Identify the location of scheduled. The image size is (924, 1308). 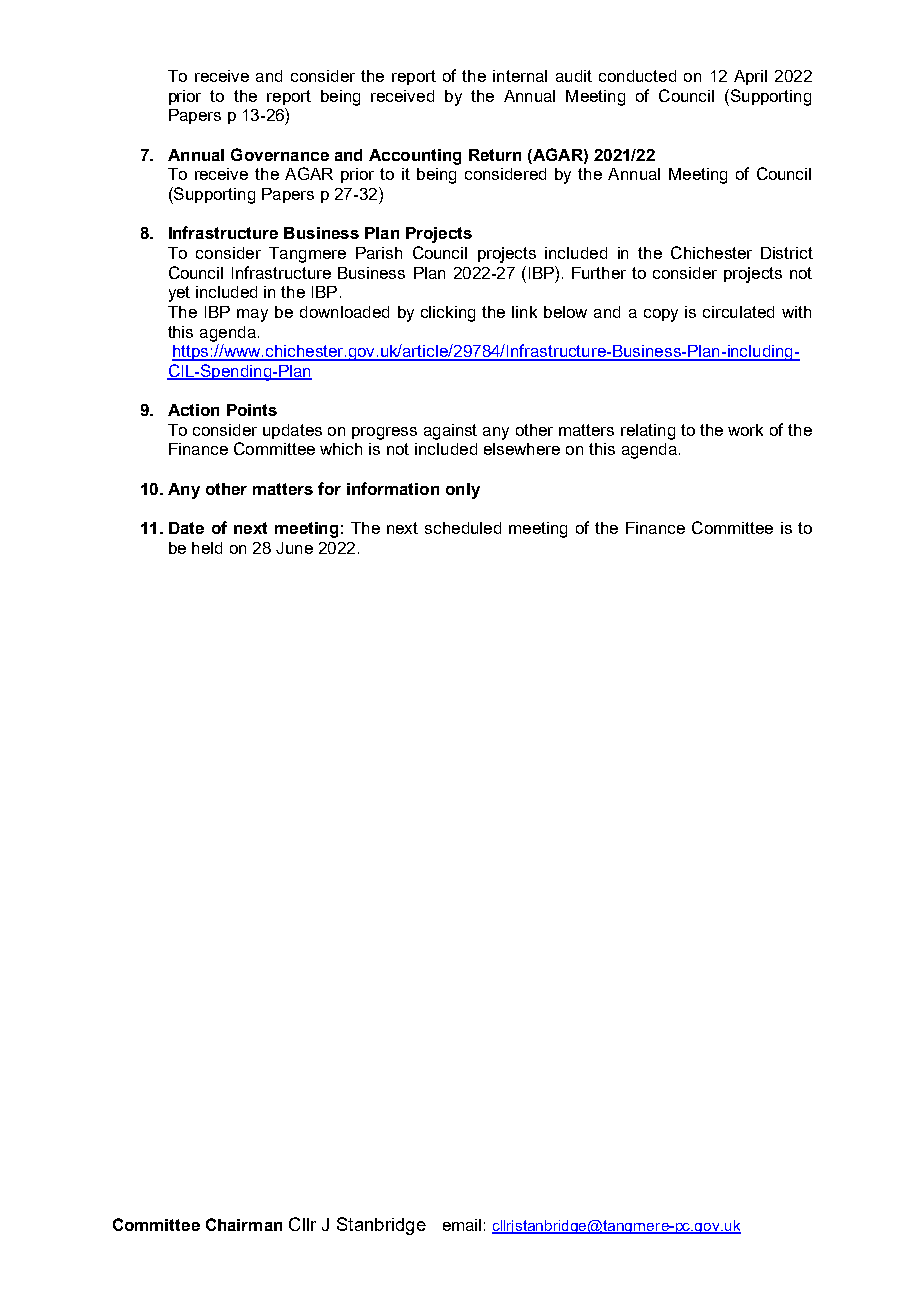
(463, 528).
